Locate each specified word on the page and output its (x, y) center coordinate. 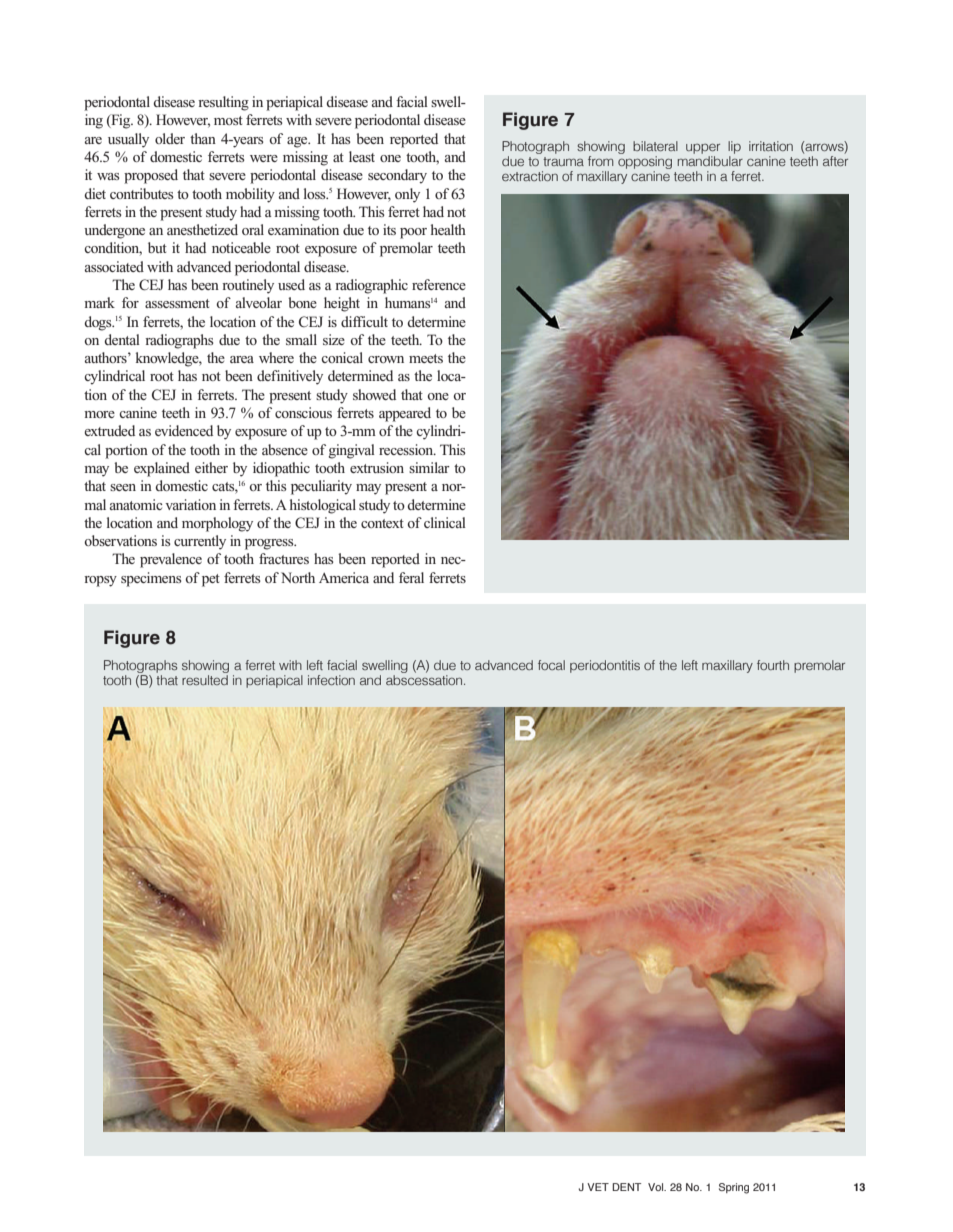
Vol (657, 1187)
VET (598, 1187)
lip (734, 147)
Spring (734, 1188)
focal (551, 665)
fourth (773, 665)
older (170, 138)
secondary (397, 176)
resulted (205, 680)
